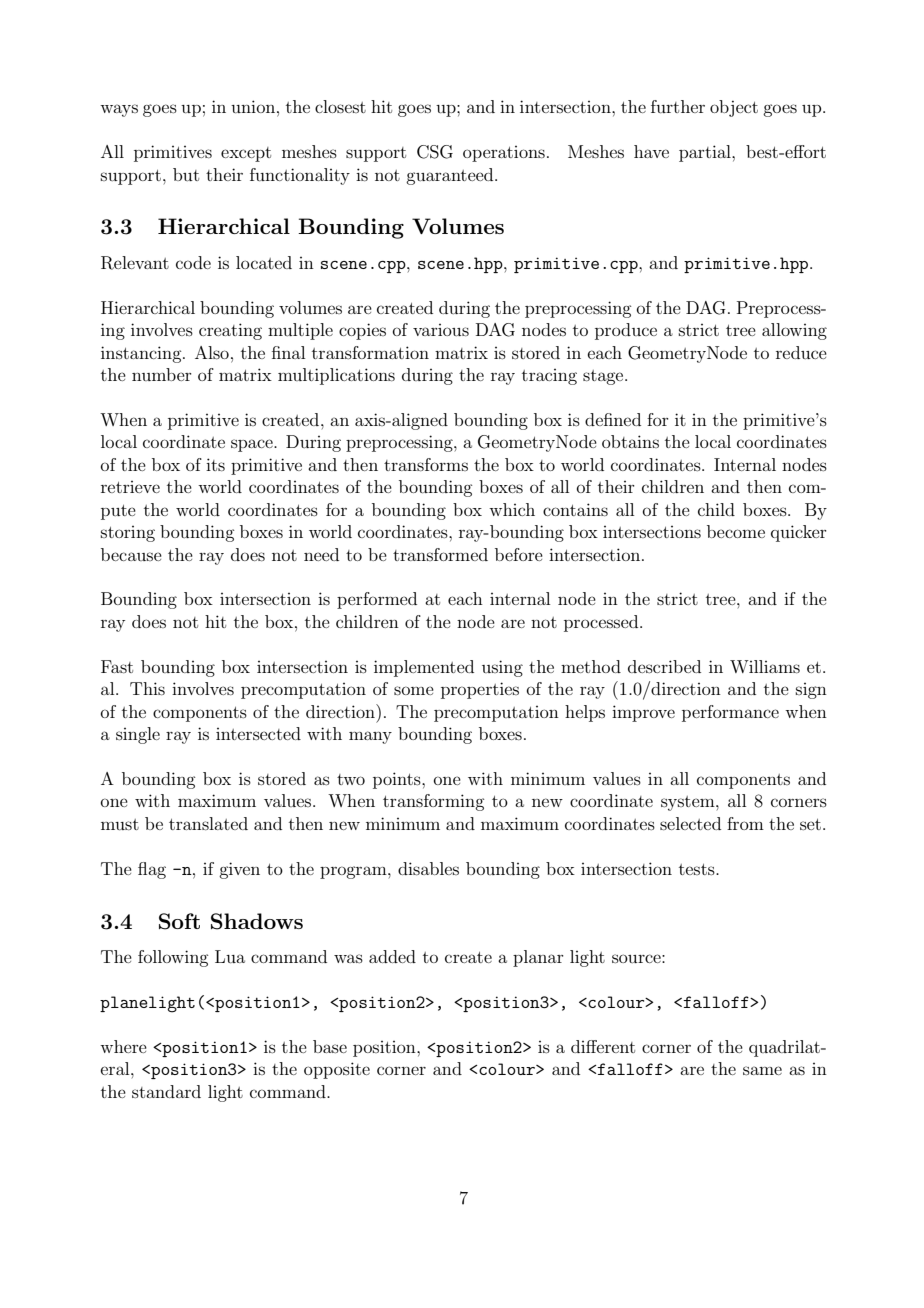 The width and height of the screenshot is (924, 1308). I want to click on its, so click(215, 464).
